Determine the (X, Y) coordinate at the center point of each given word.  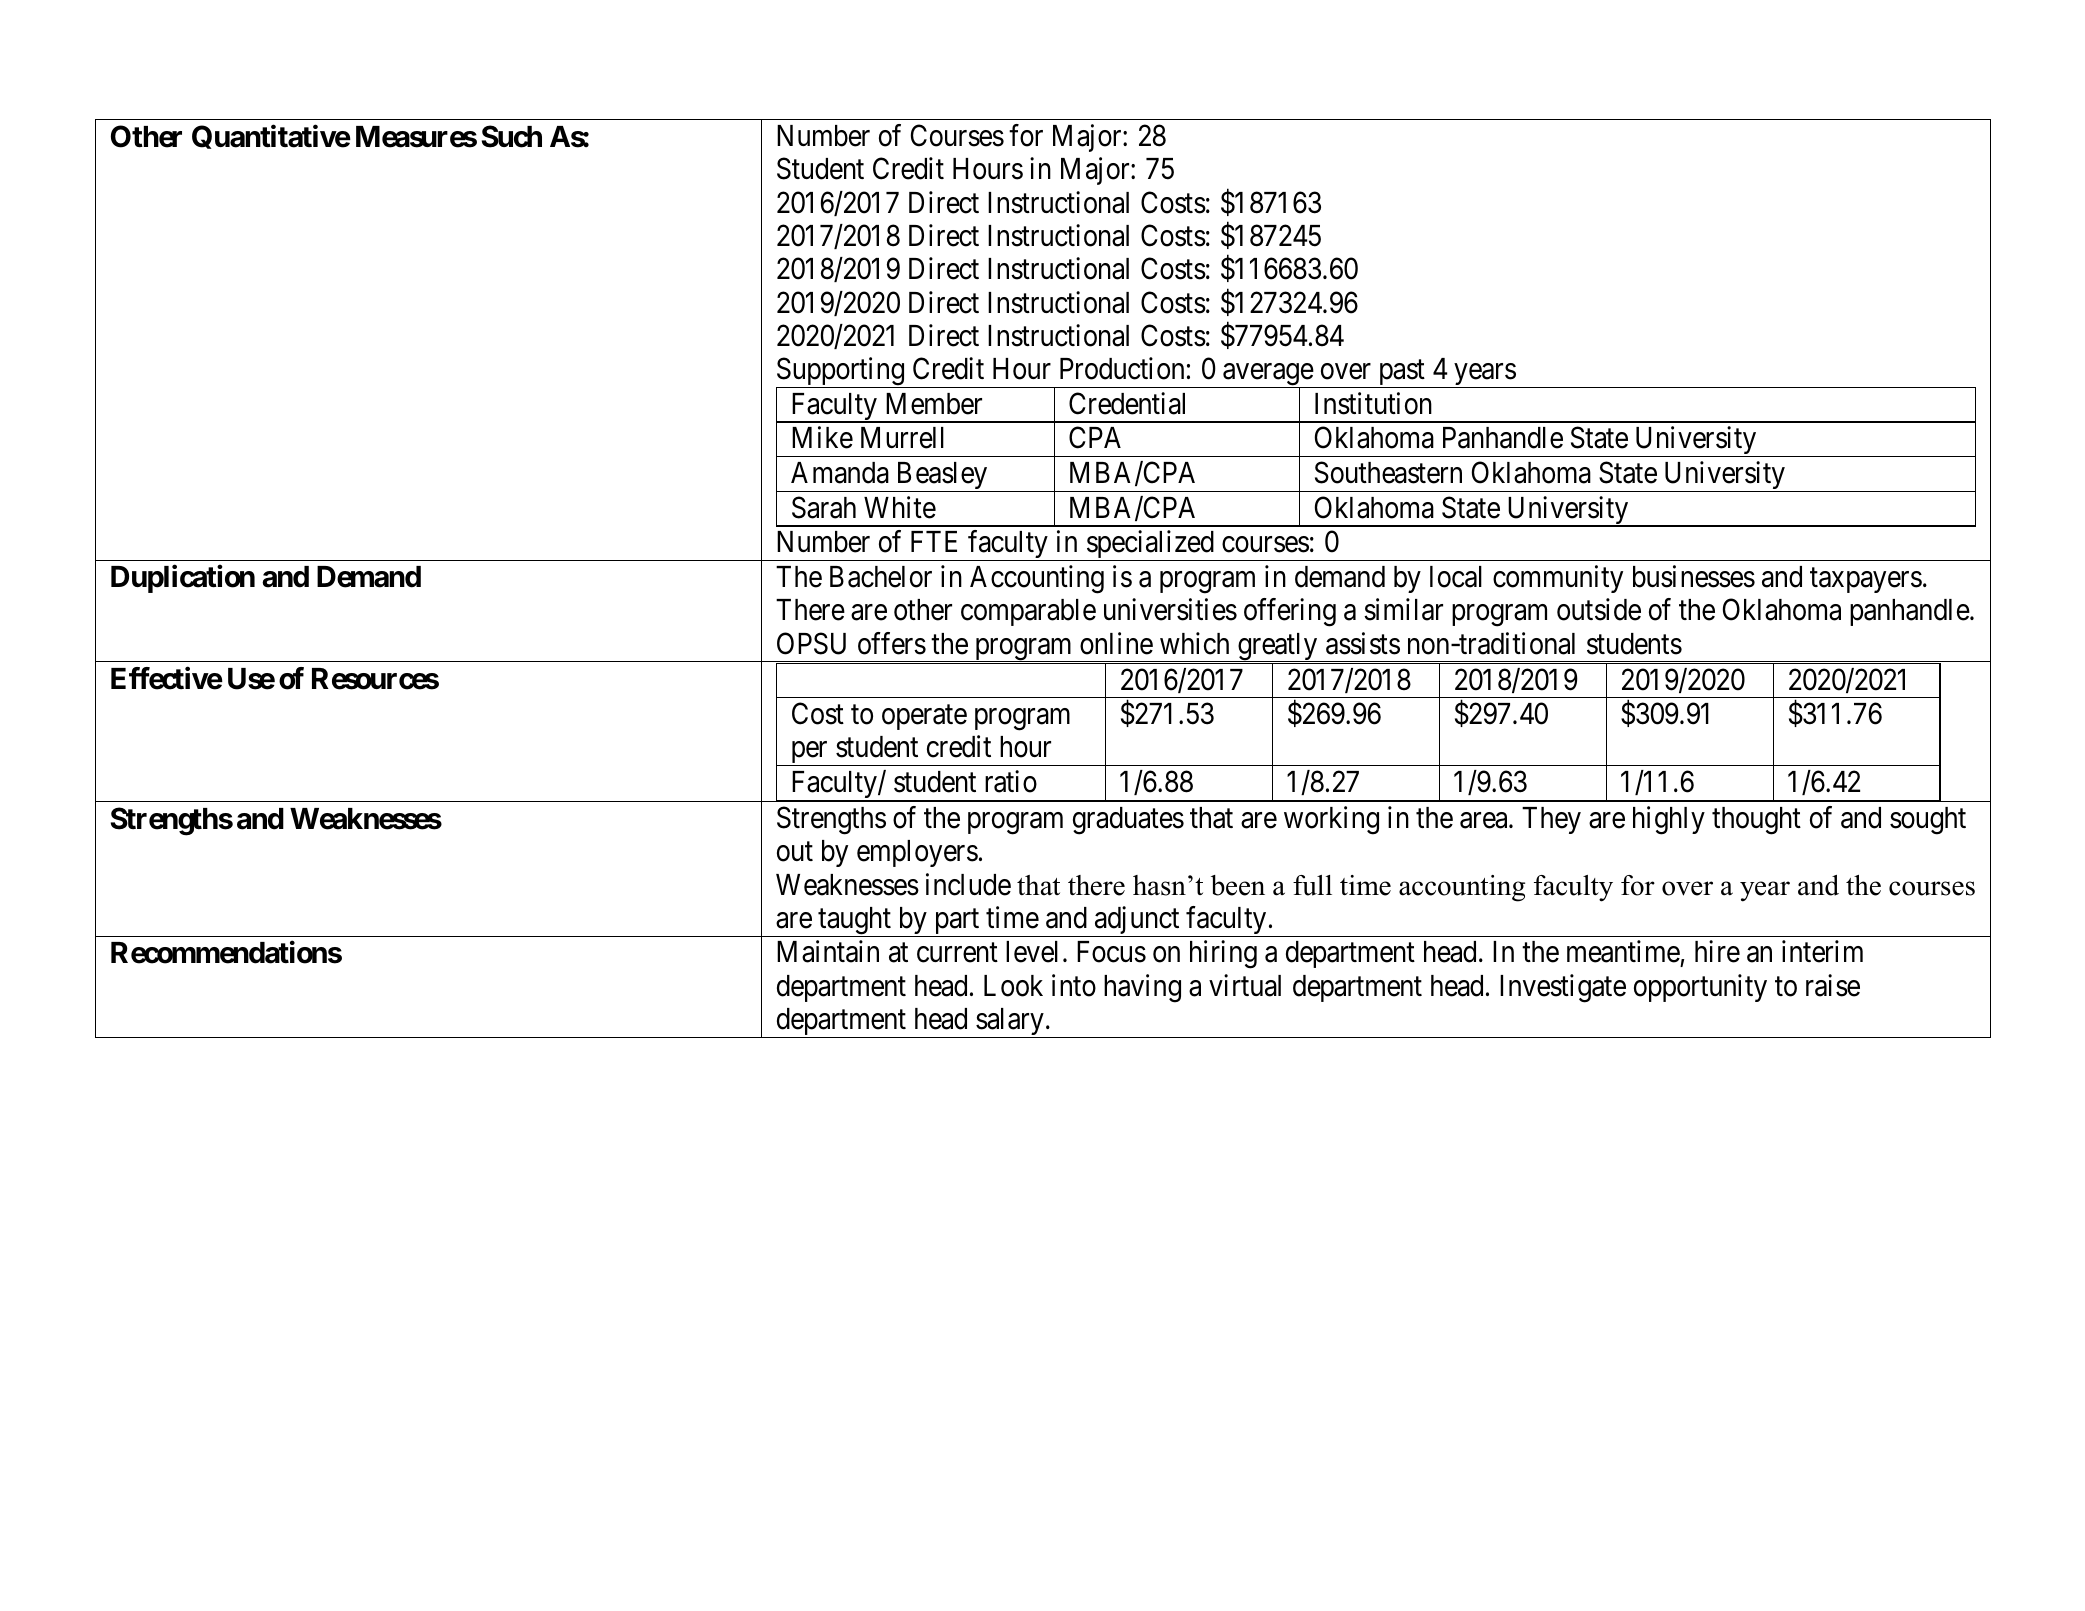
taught (854, 922)
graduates (1128, 821)
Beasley (942, 477)
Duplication (183, 579)
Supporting (841, 373)
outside (1599, 610)
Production (1122, 368)
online (1116, 643)
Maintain (828, 952)
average (1267, 376)
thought (1756, 821)
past (1401, 374)
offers (892, 643)
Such (512, 136)
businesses (1694, 576)
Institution (1373, 403)
